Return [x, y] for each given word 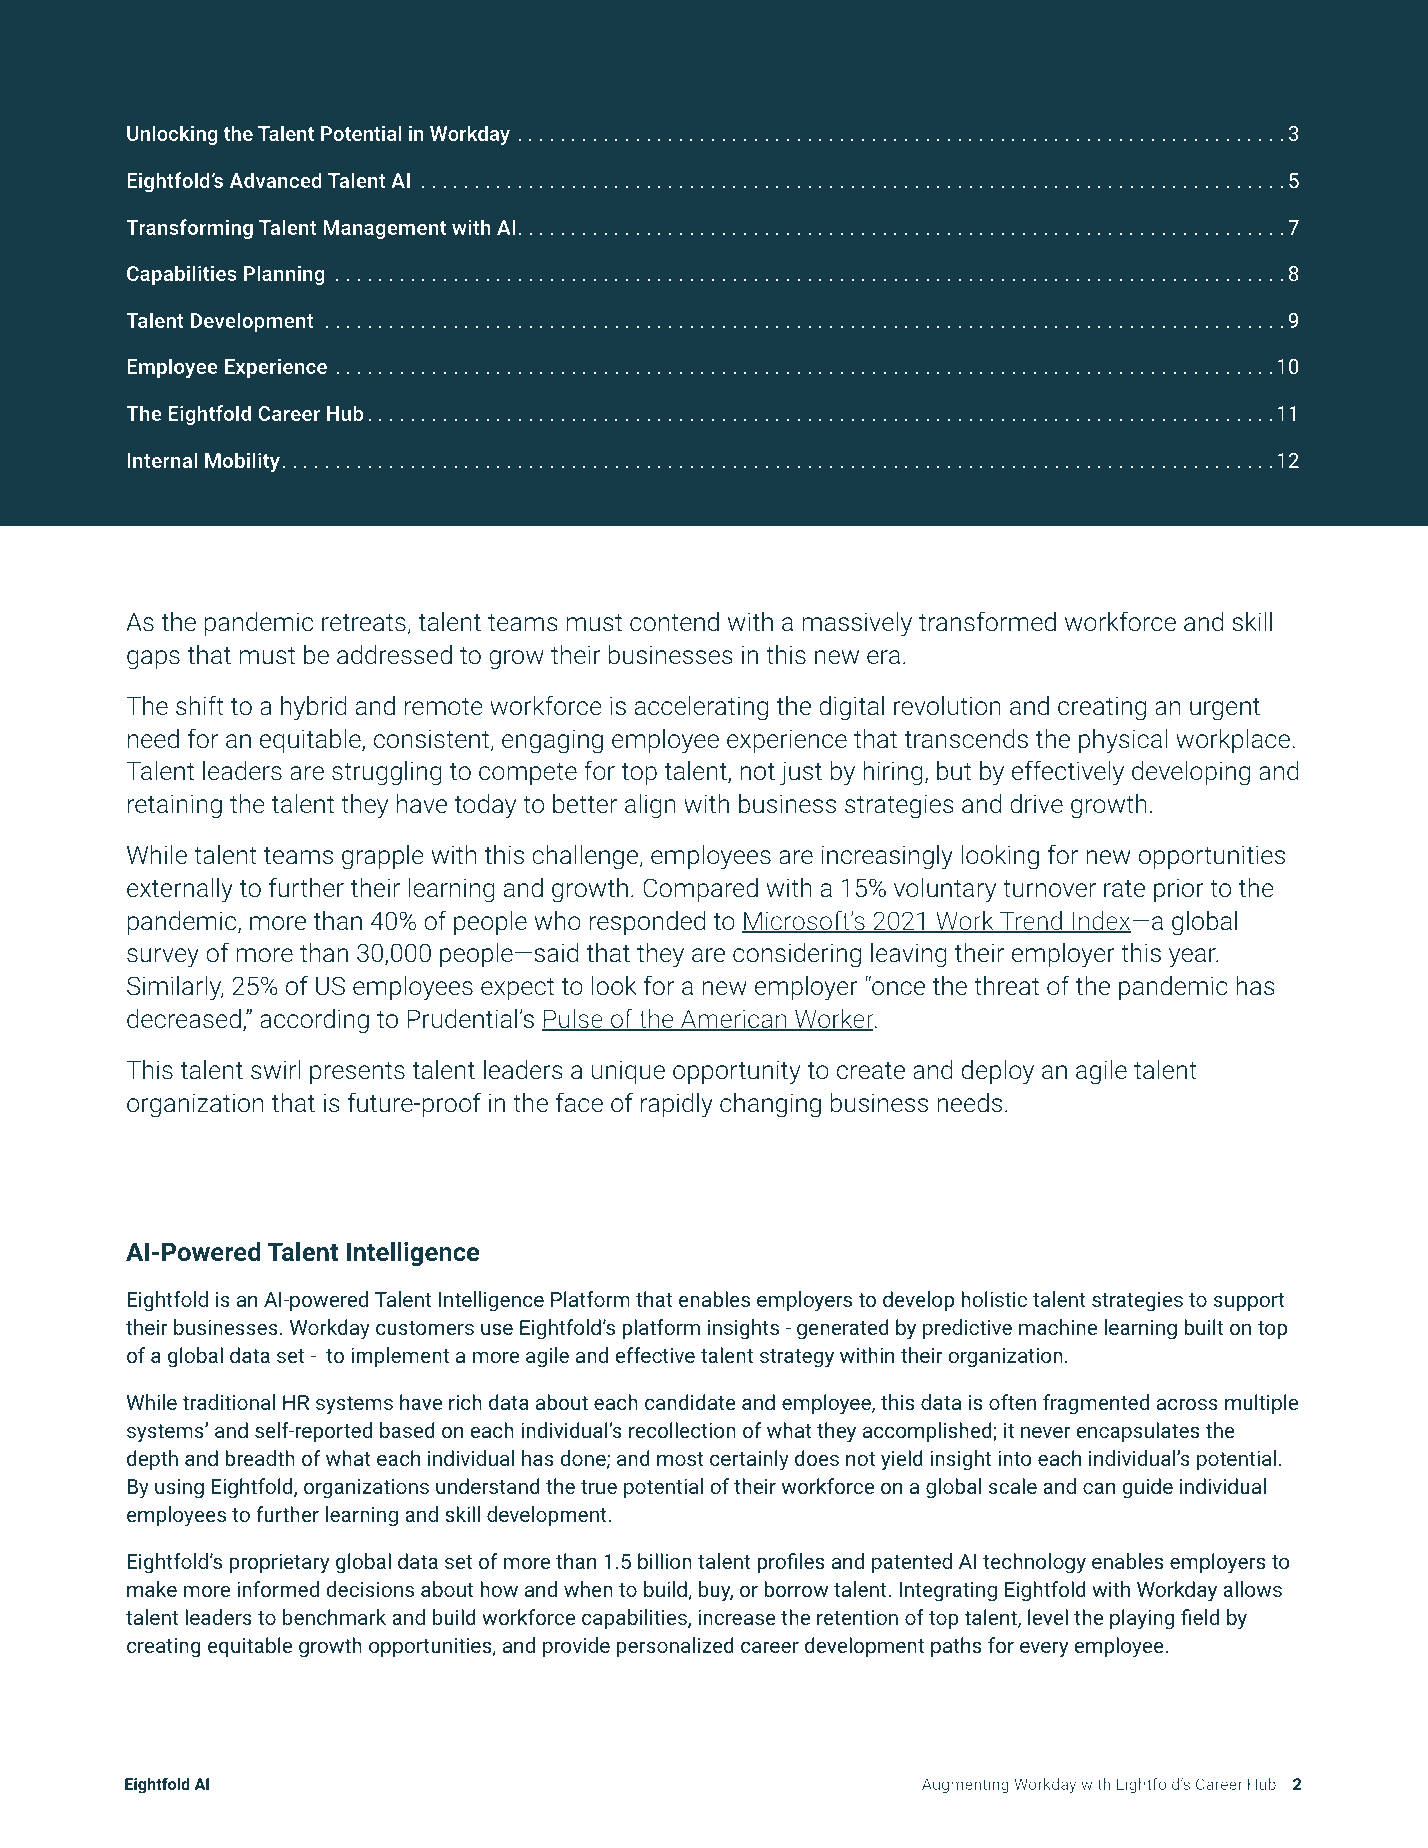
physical [1123, 741]
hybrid [314, 708]
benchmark [334, 1617]
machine [1058, 1327]
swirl [275, 1069]
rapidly [677, 1105]
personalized [675, 1647]
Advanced [275, 180]
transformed [987, 621]
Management [384, 229]
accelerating [701, 708]
